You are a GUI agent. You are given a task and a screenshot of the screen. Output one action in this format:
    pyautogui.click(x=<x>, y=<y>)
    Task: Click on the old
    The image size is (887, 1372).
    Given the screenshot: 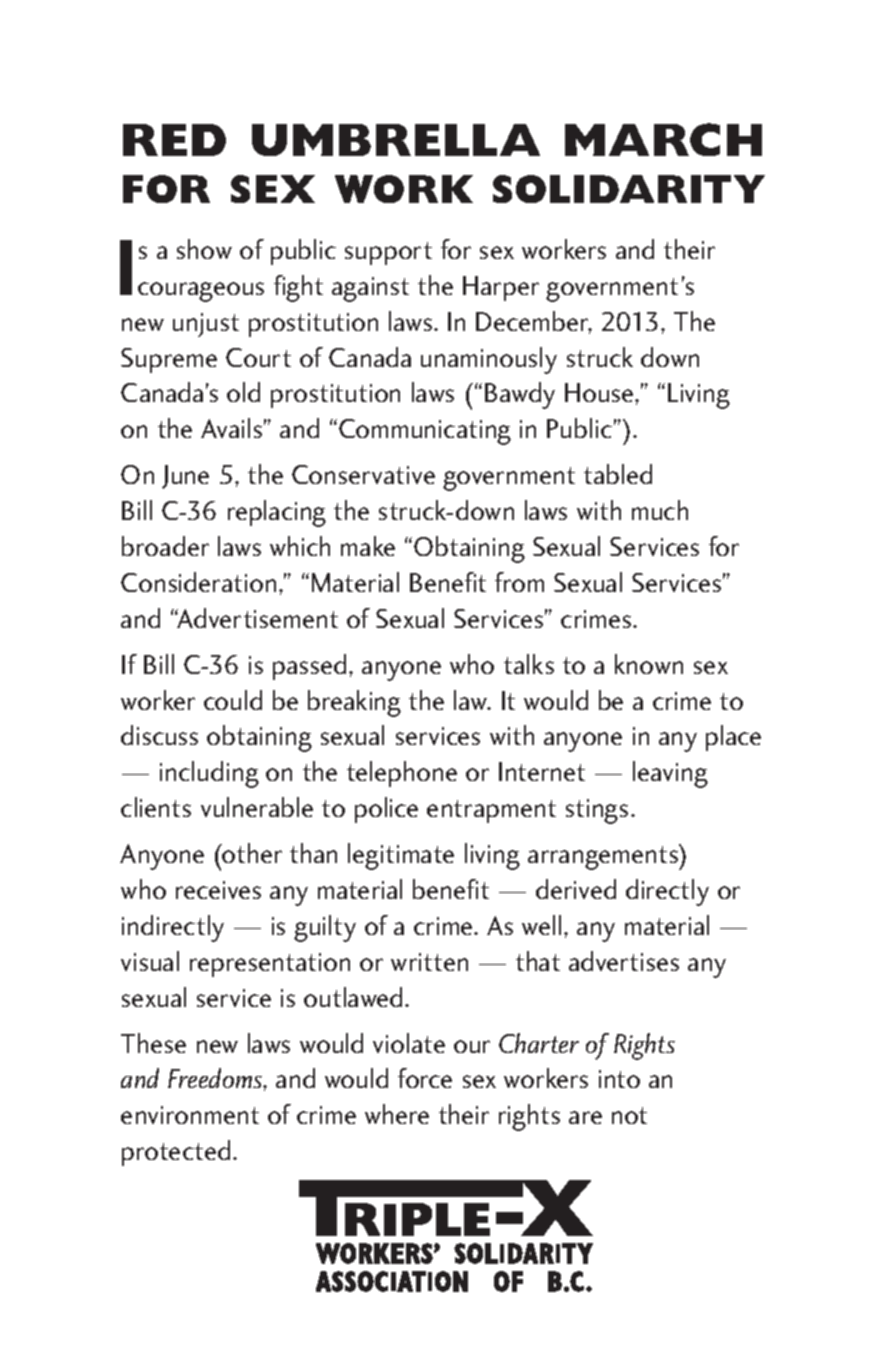 What is the action you would take?
    pyautogui.click(x=243, y=392)
